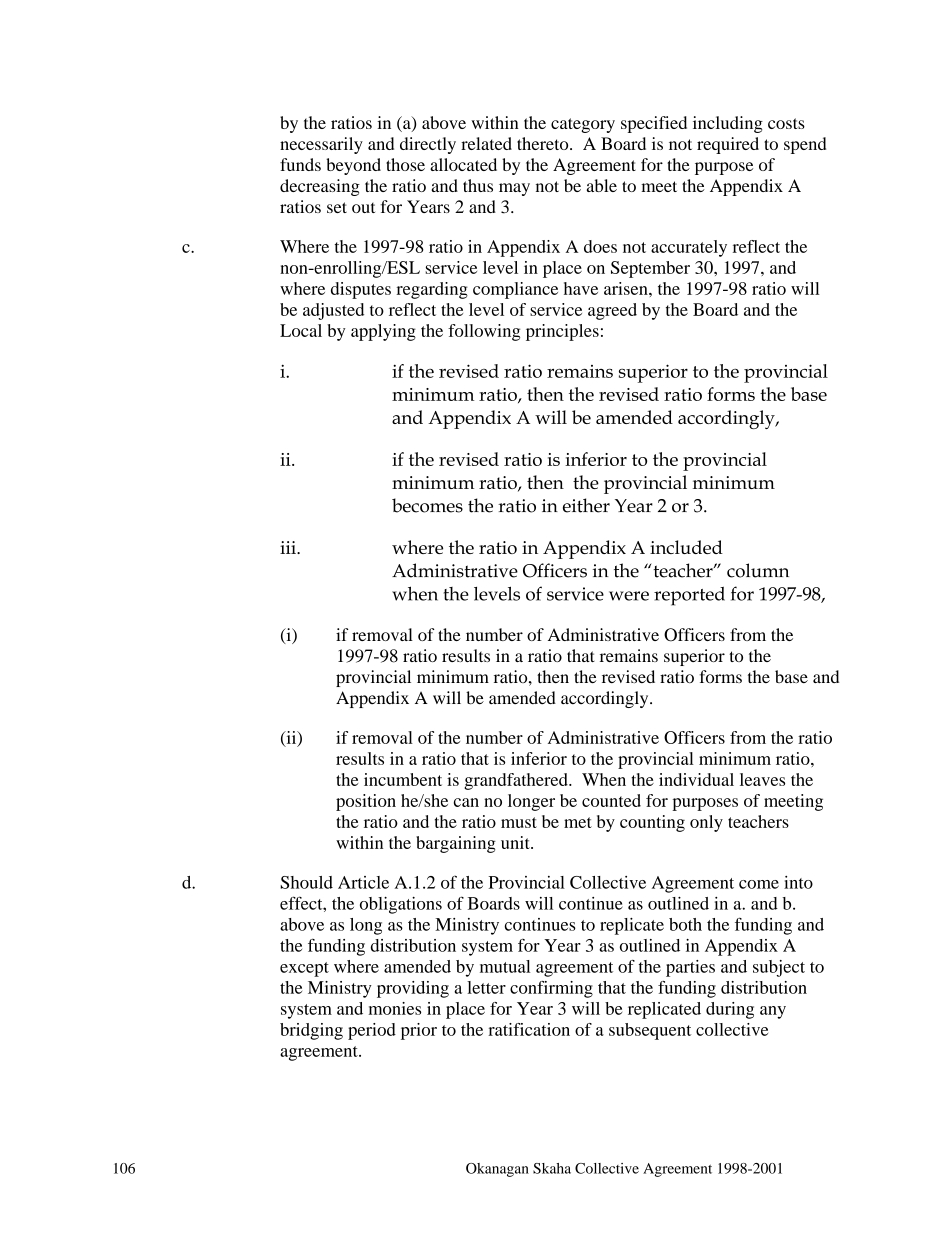 Image resolution: width=952 pixels, height=1233 pixels. What do you see at coordinates (544, 143) in the screenshot?
I see `thereto` at bounding box center [544, 143].
